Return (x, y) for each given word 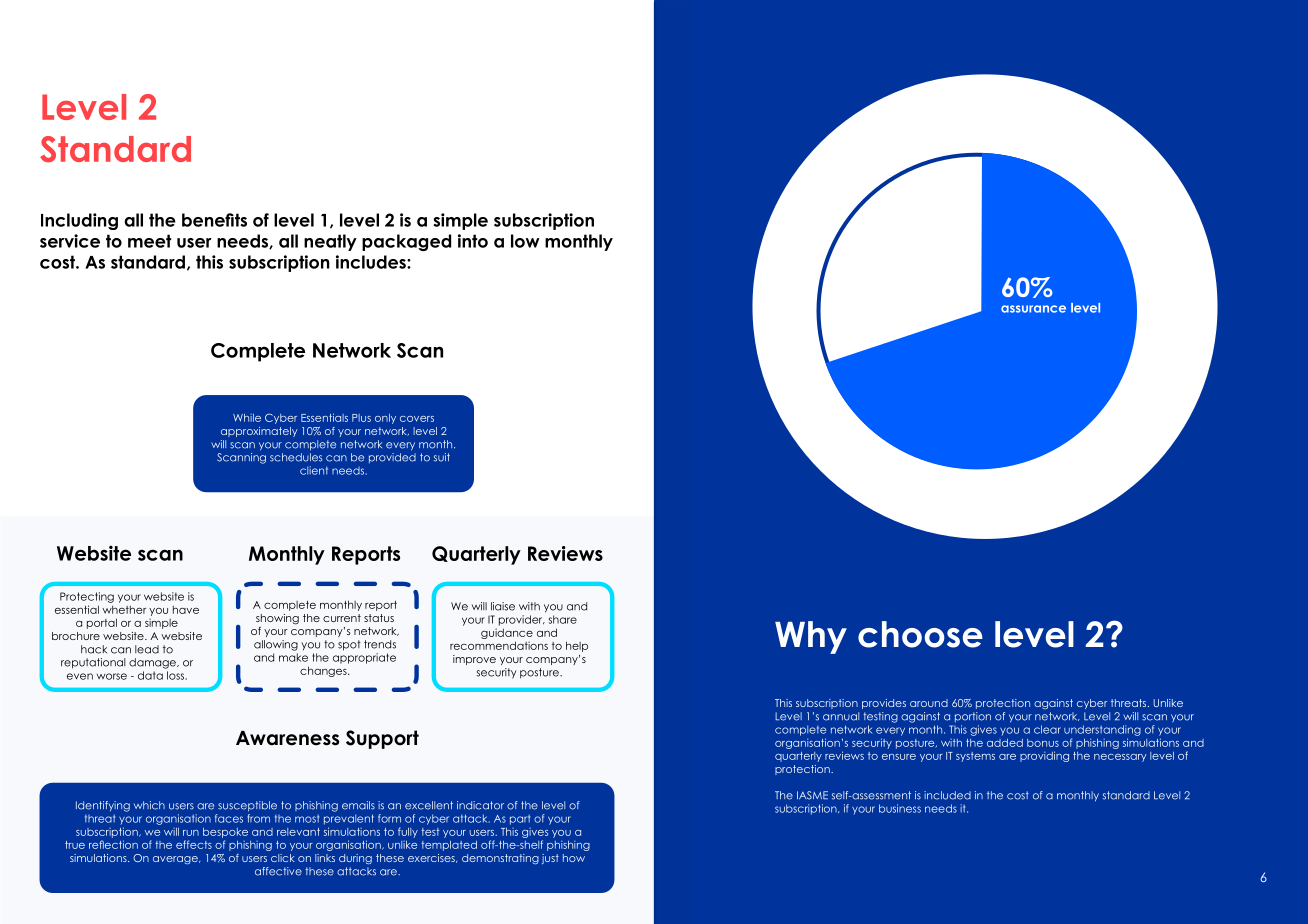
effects (194, 844)
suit (442, 457)
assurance (1033, 309)
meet (149, 241)
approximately (259, 432)
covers (417, 419)
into (473, 241)
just (550, 859)
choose (920, 634)
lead (147, 649)
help (577, 646)
